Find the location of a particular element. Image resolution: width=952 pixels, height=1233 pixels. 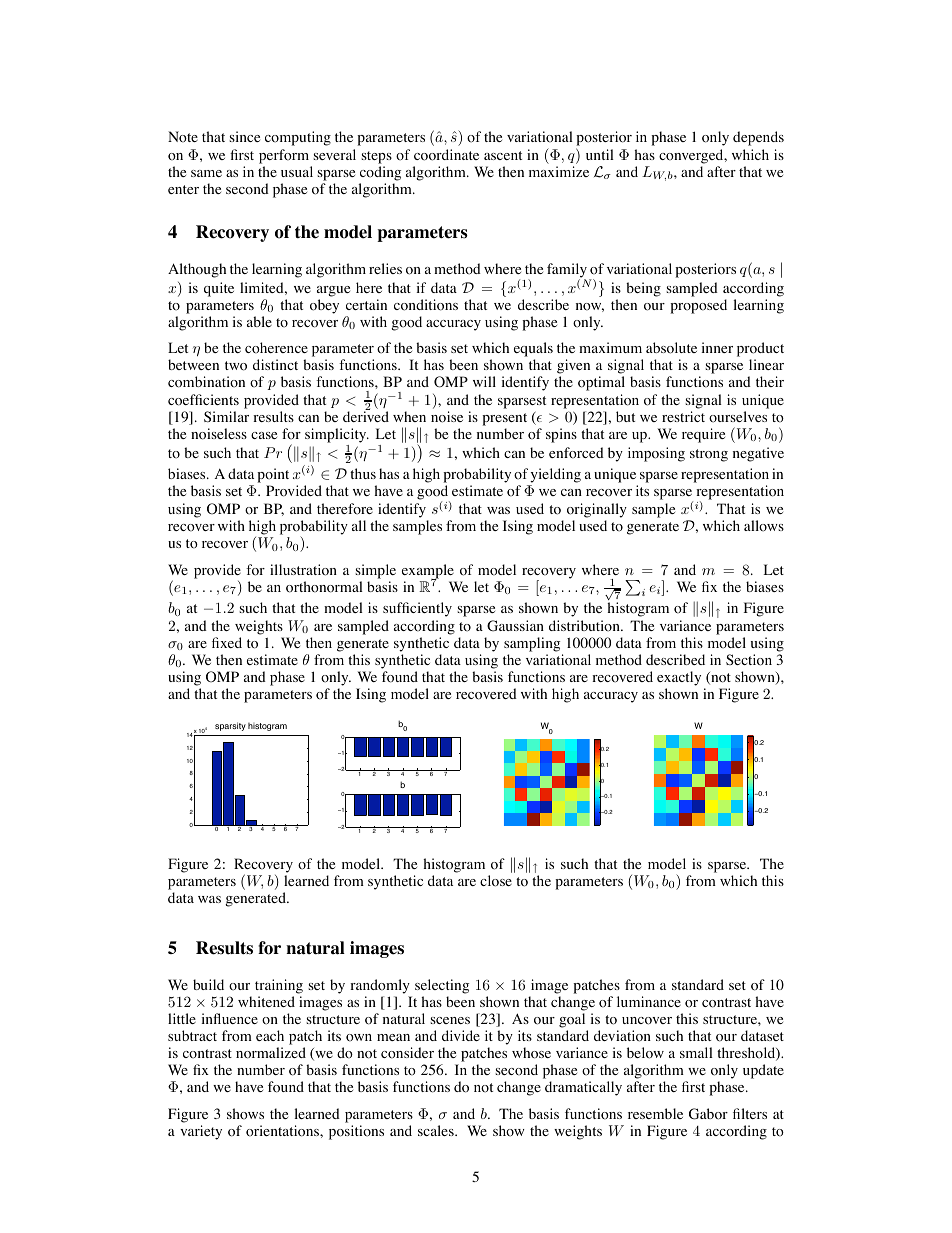

depends is located at coordinates (758, 138).
